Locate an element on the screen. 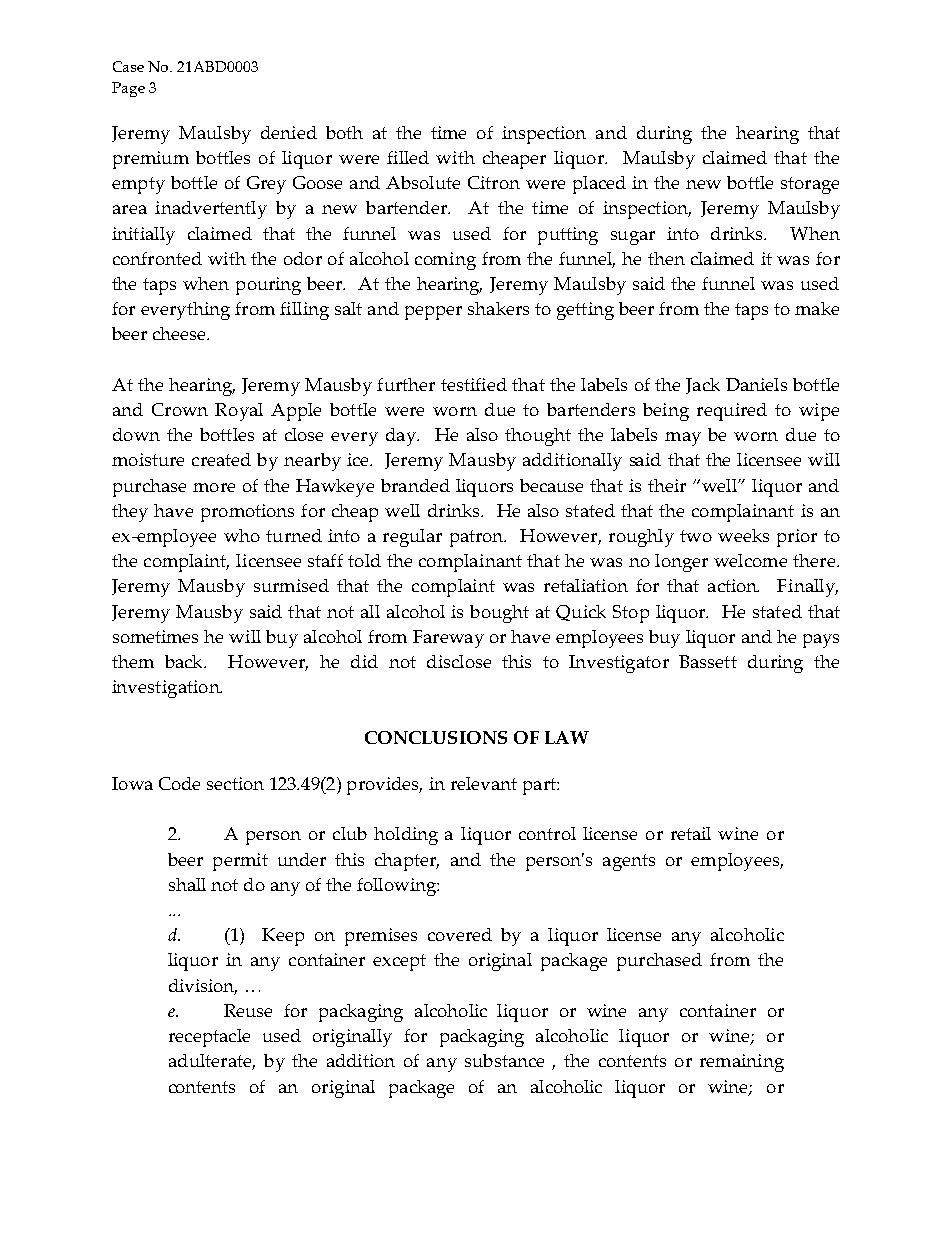  section is located at coordinates (235, 783).
